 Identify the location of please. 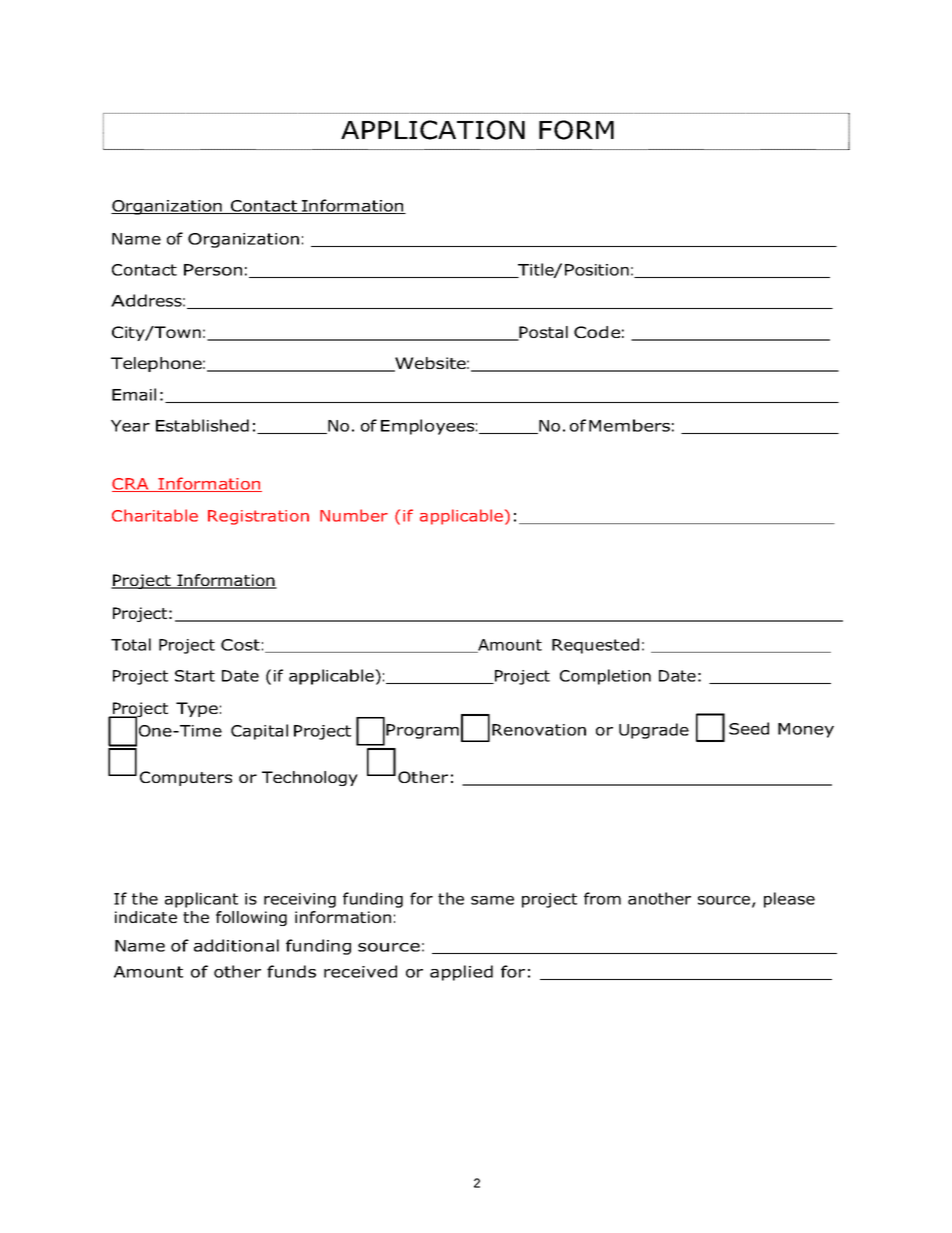
(789, 900).
